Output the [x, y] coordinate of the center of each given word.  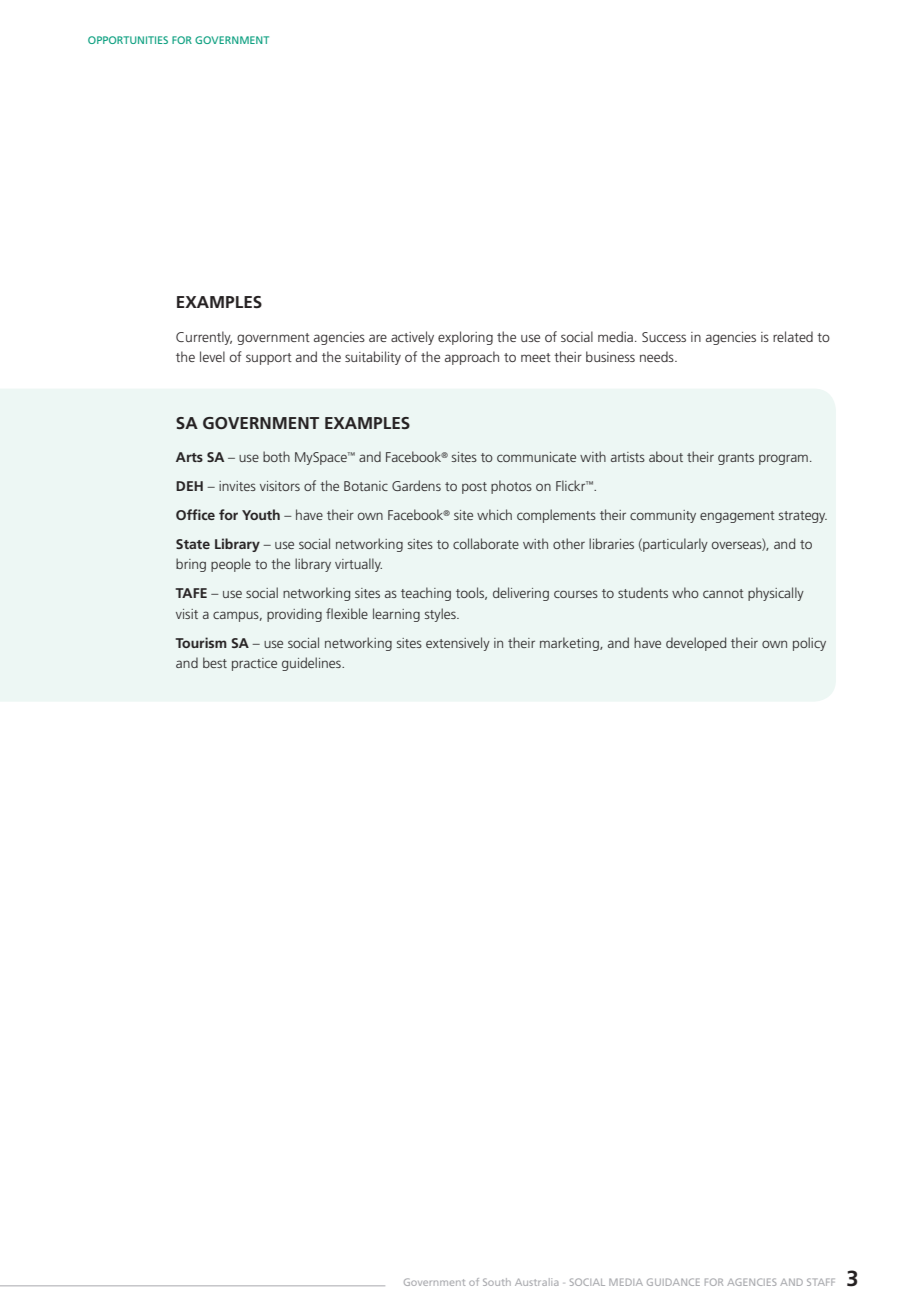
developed [696, 644]
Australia [536, 1282]
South [497, 1282]
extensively [458, 644]
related [793, 336]
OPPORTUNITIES [128, 40]
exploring [465, 338]
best [215, 662]
